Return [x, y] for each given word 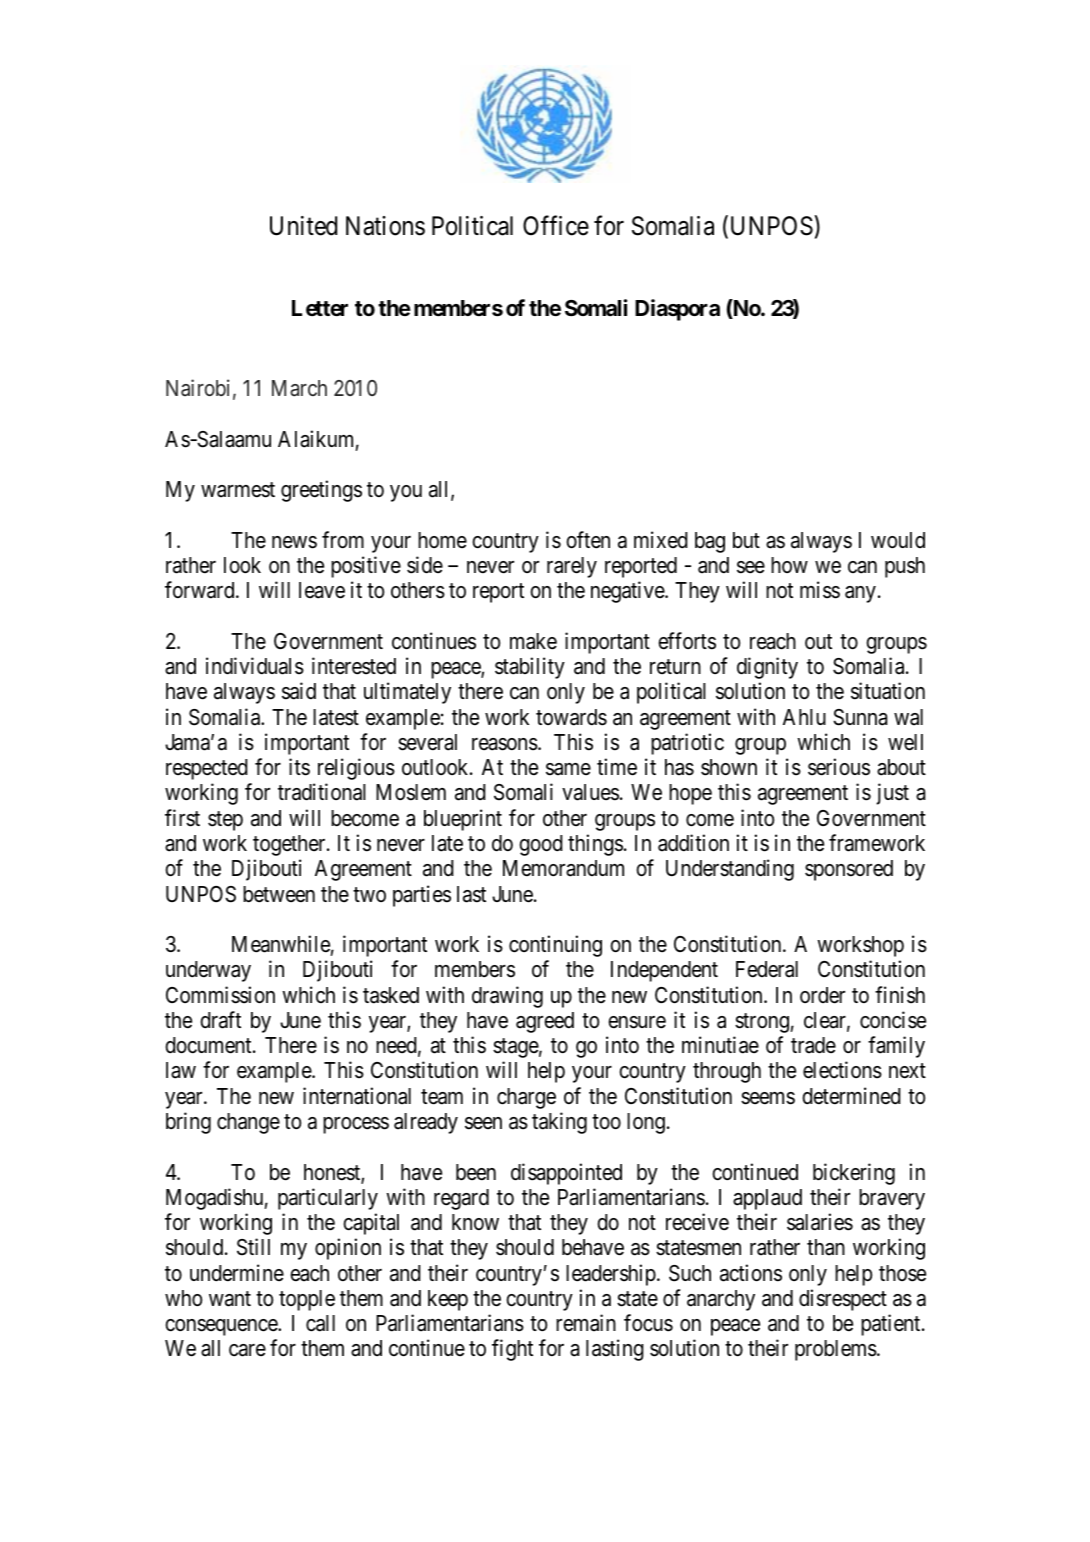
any [860, 594]
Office [556, 226]
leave [322, 590]
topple [307, 1300]
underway [208, 971]
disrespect [843, 1300]
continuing [555, 946]
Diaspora [677, 310]
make [533, 641]
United [303, 226]
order [822, 995]
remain [586, 1323]
